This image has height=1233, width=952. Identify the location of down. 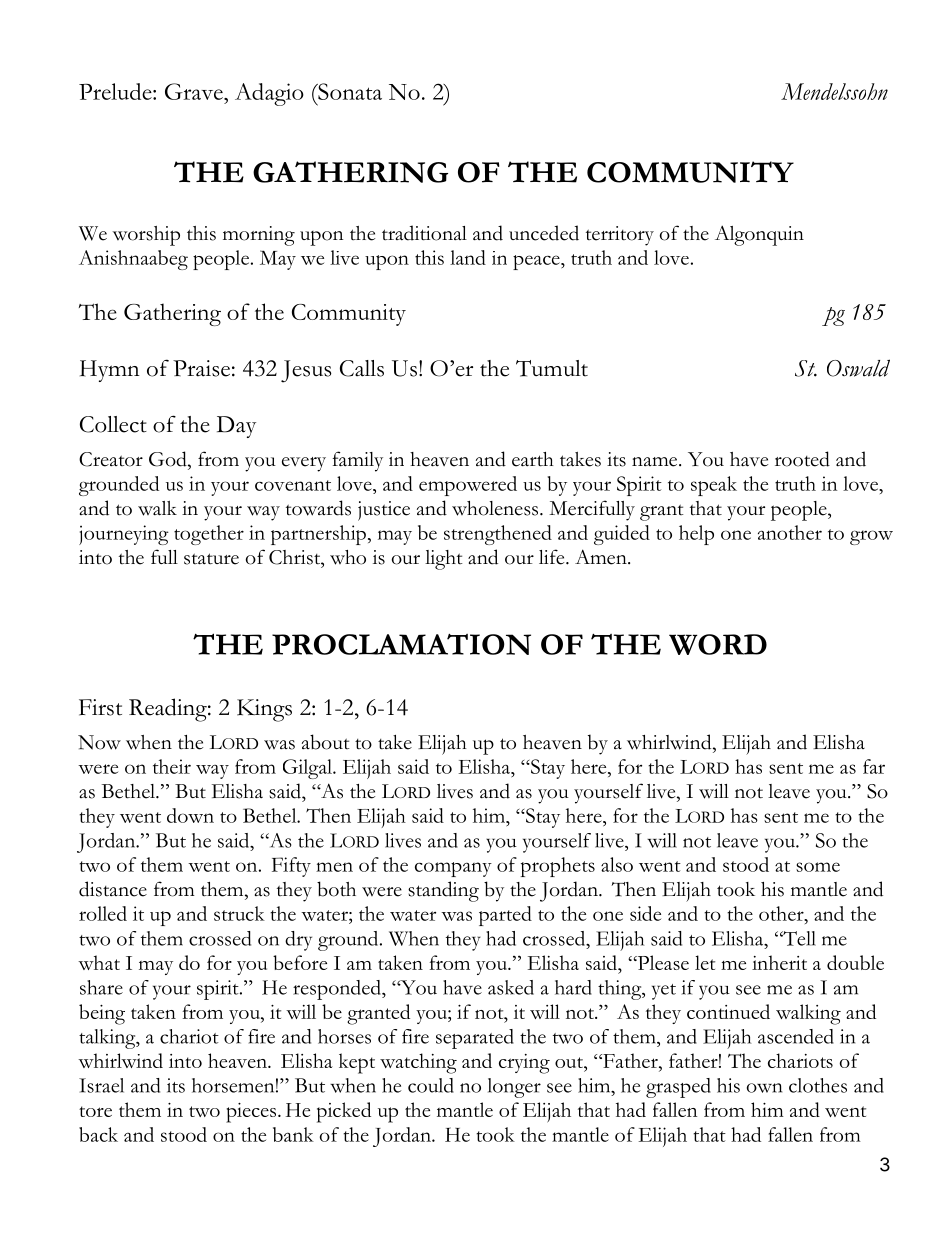
(190, 815).
